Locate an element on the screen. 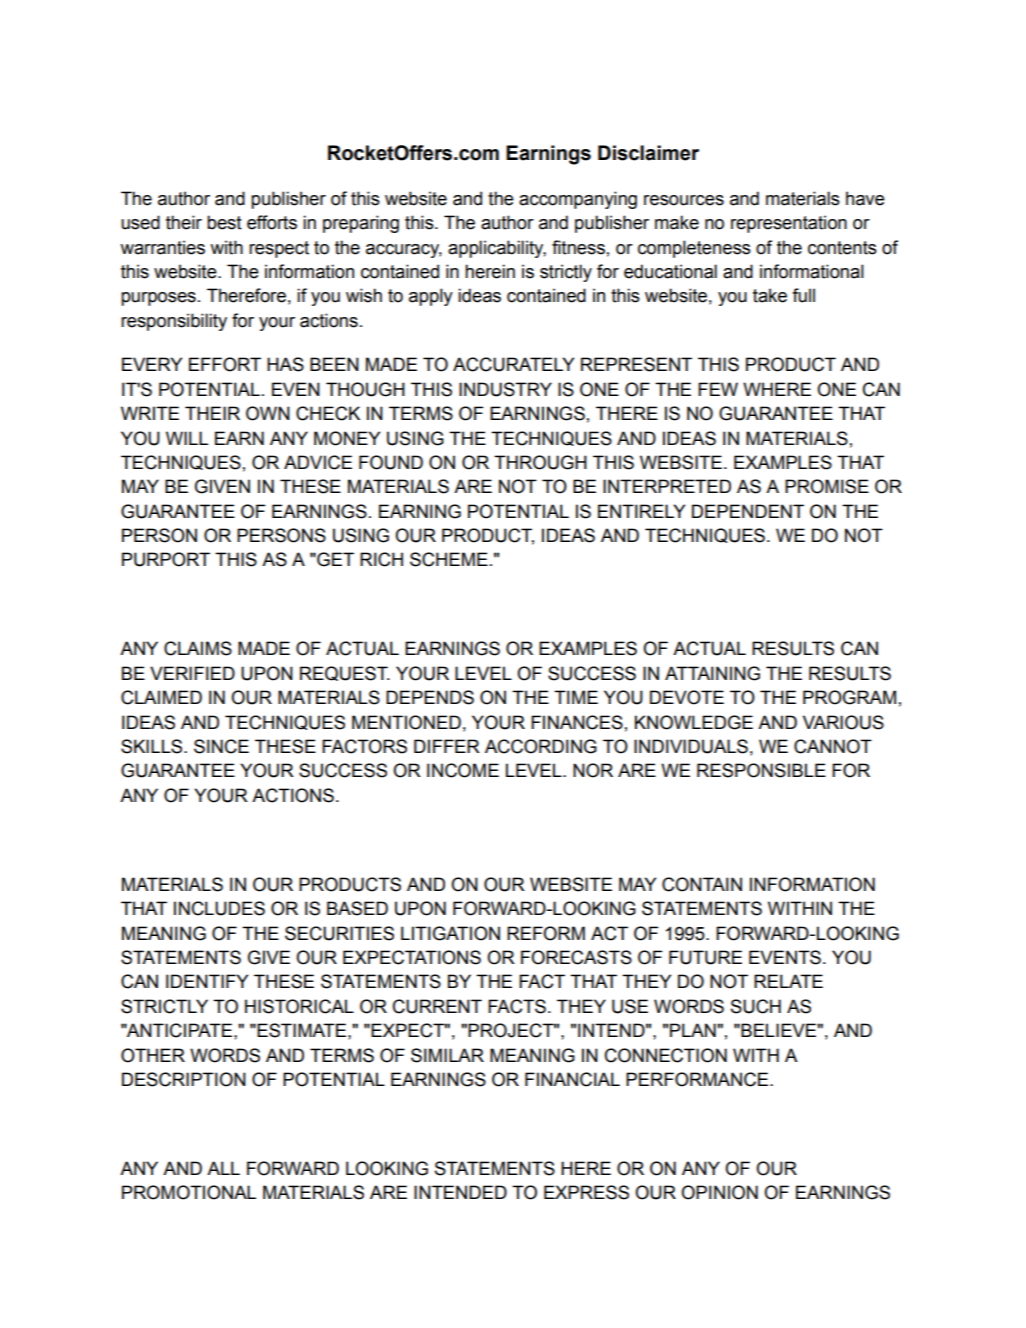 The image size is (1026, 1328). REFORM is located at coordinates (546, 933).
